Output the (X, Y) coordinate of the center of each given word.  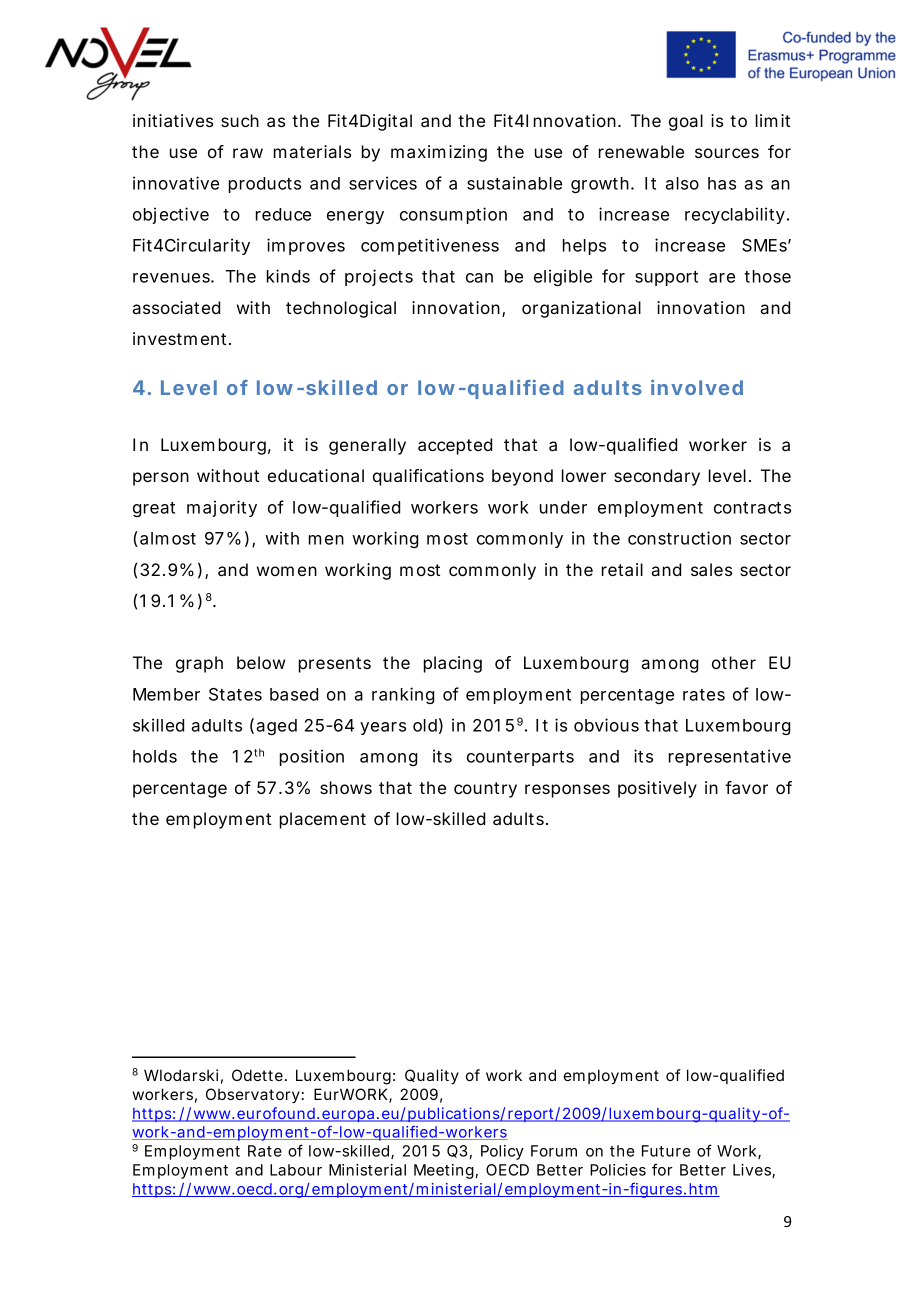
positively (657, 789)
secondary (657, 477)
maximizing (439, 153)
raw (248, 153)
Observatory (253, 1095)
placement (323, 820)
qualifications (428, 477)
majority (222, 508)
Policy (502, 1152)
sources (727, 153)
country (485, 790)
